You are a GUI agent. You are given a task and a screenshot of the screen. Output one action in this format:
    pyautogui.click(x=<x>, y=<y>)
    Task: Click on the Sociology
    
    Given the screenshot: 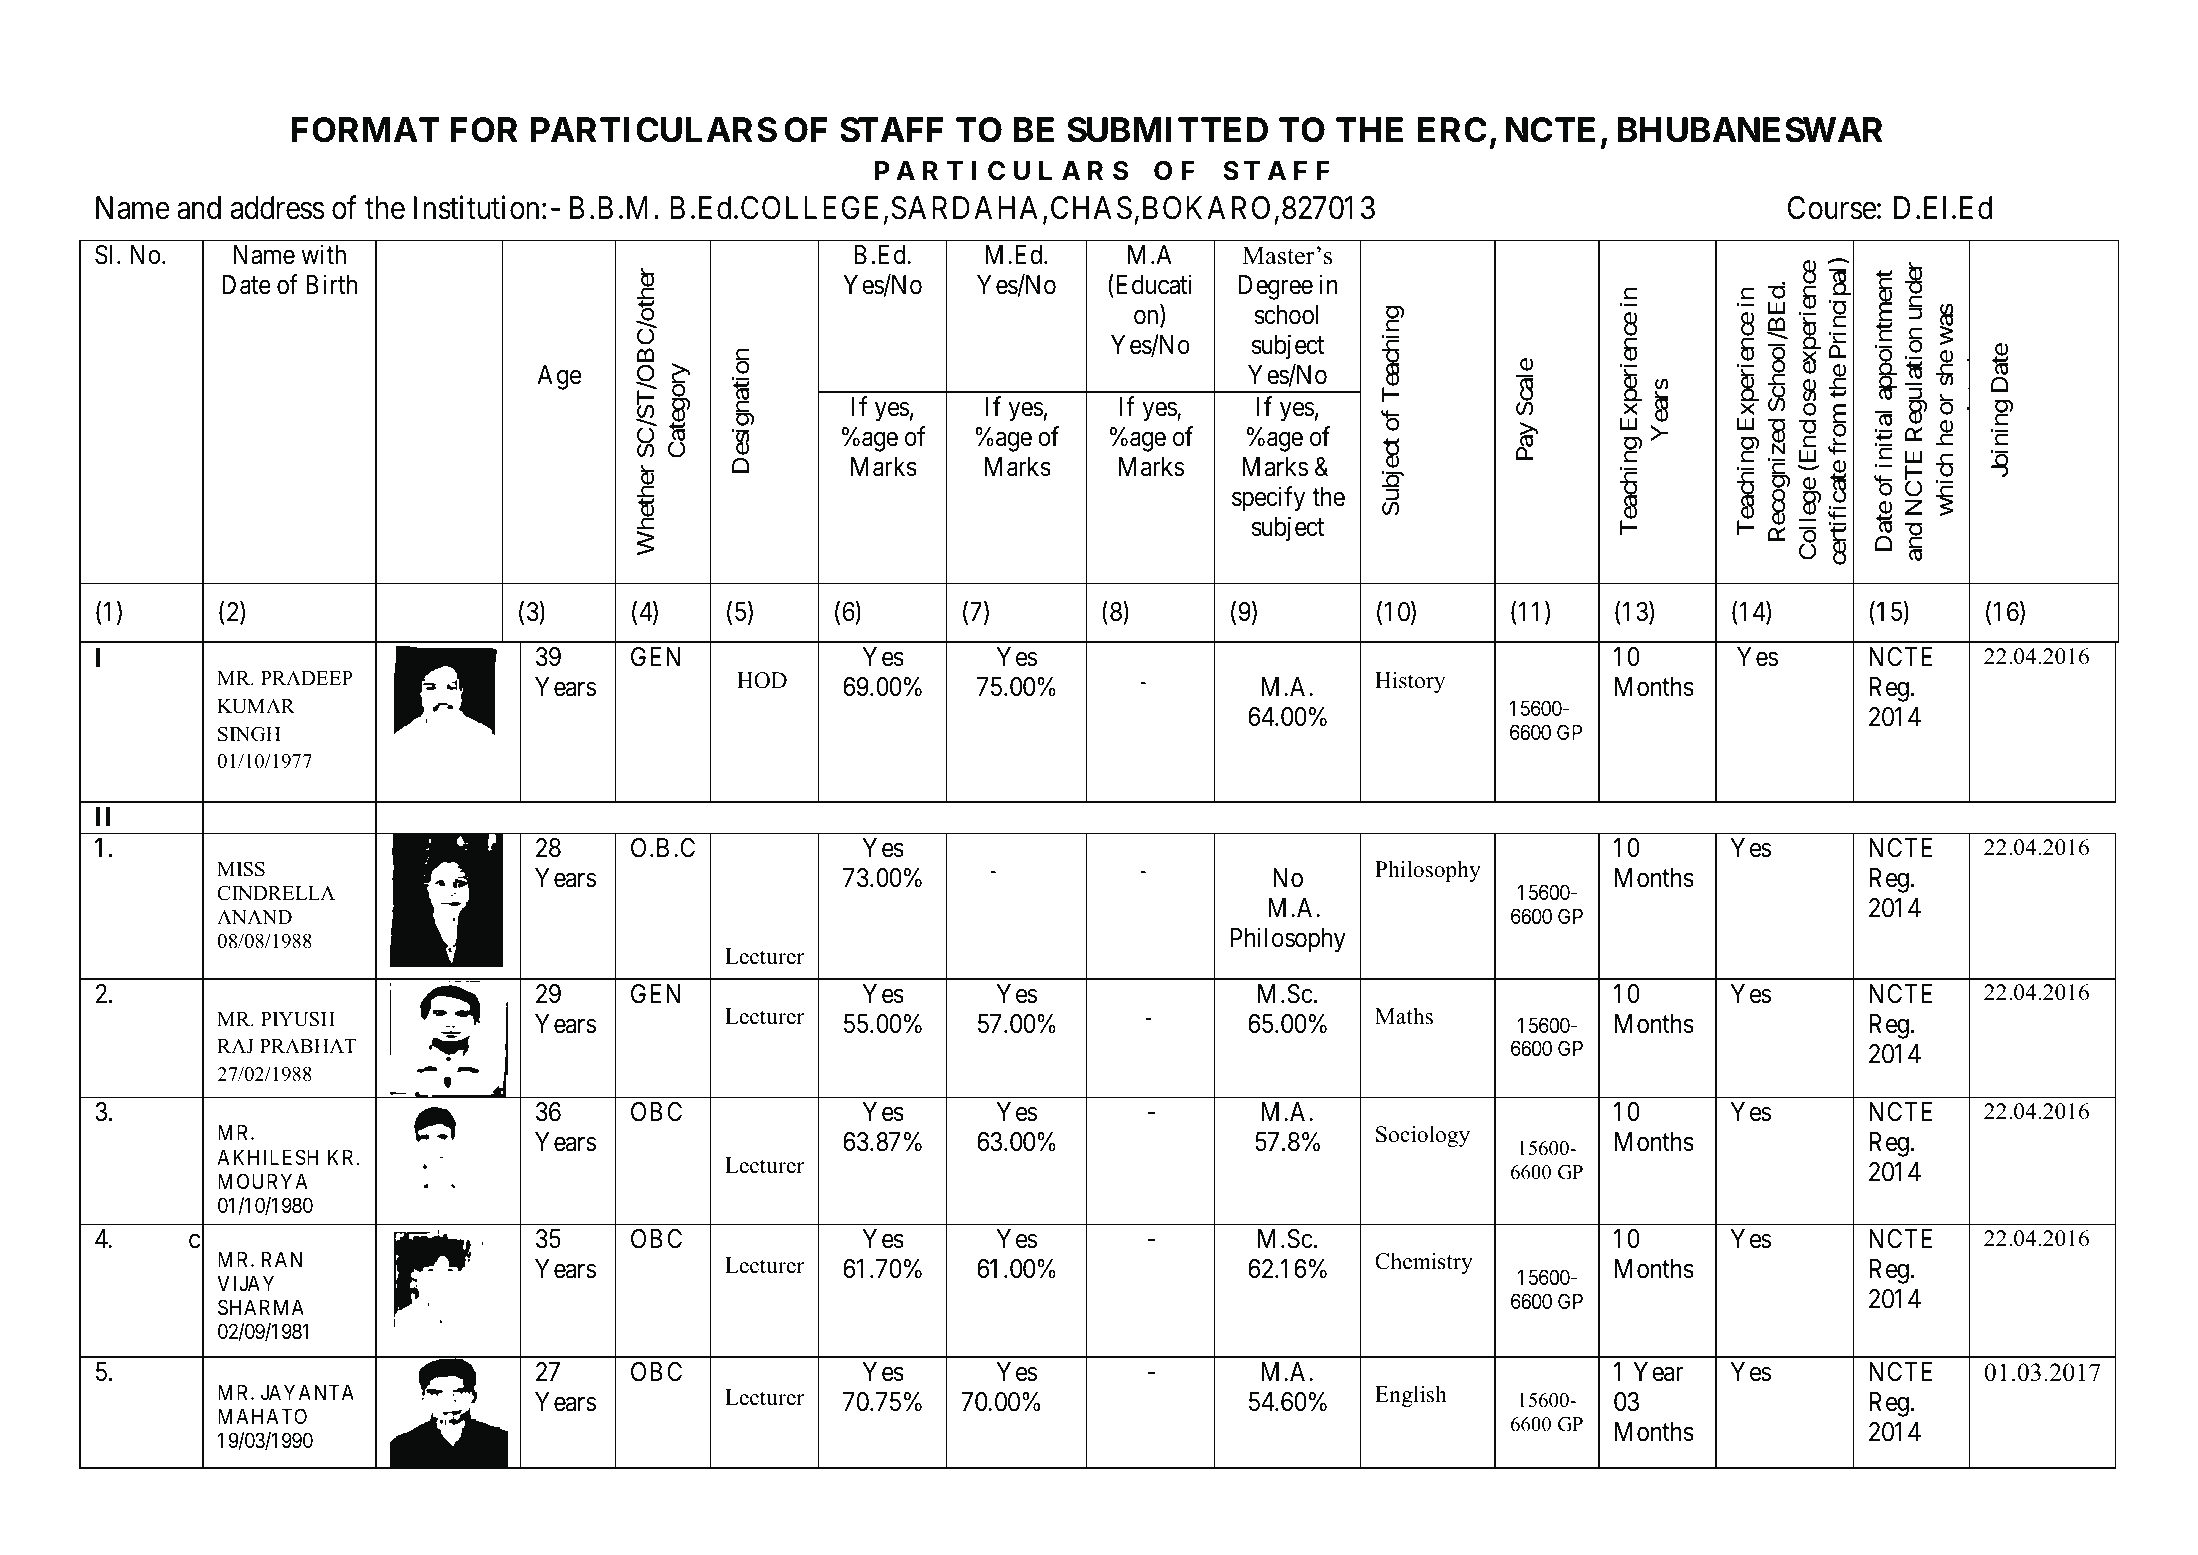 What is the action you would take?
    pyautogui.click(x=1423, y=1136)
